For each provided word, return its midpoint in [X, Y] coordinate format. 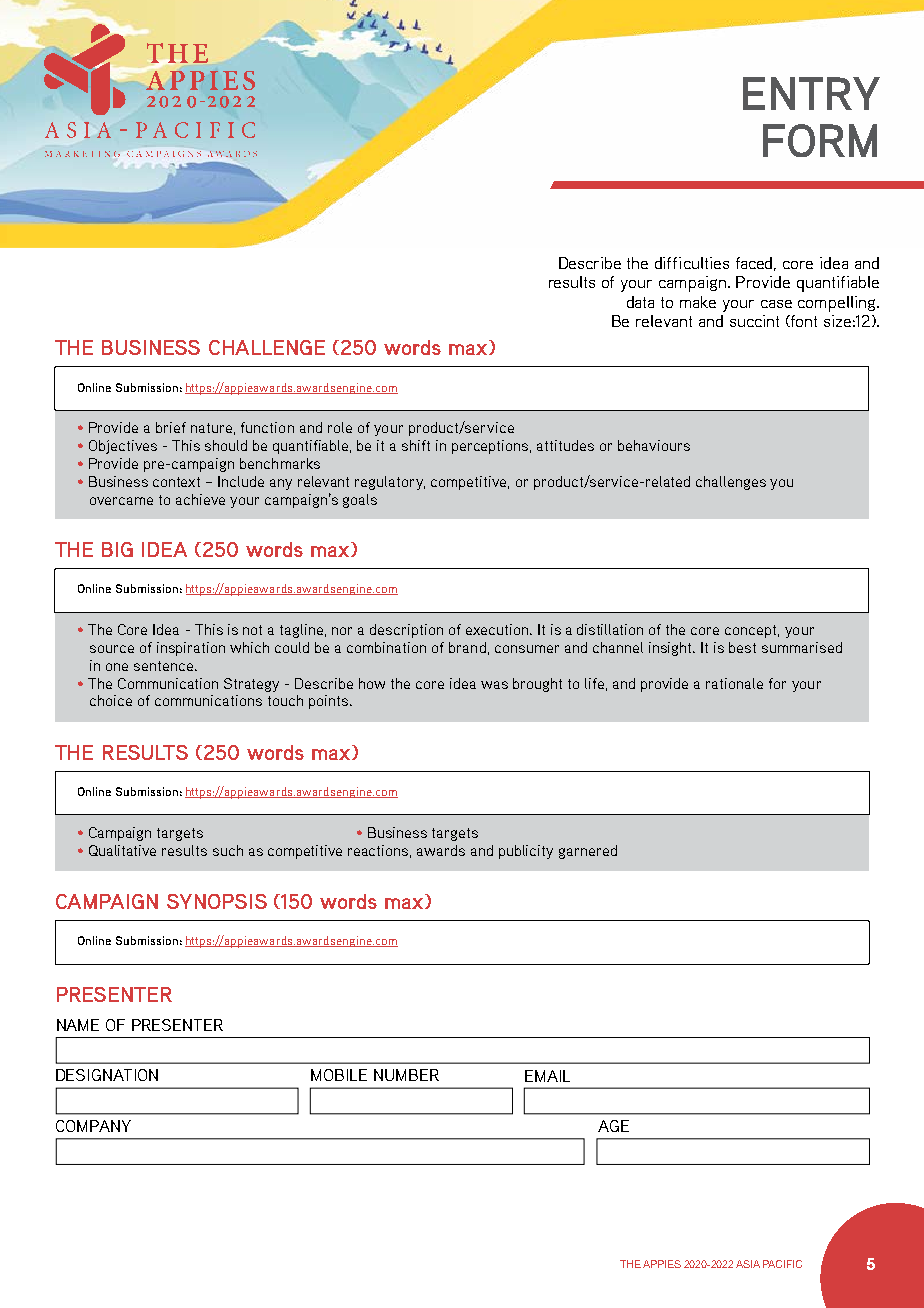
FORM [820, 140]
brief [171, 427]
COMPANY [93, 1126]
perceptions [491, 447]
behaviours [654, 445]
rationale [734, 683]
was [494, 685]
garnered [588, 852]
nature [211, 428]
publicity [526, 852]
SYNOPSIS [217, 901]
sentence [165, 666]
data [640, 302]
